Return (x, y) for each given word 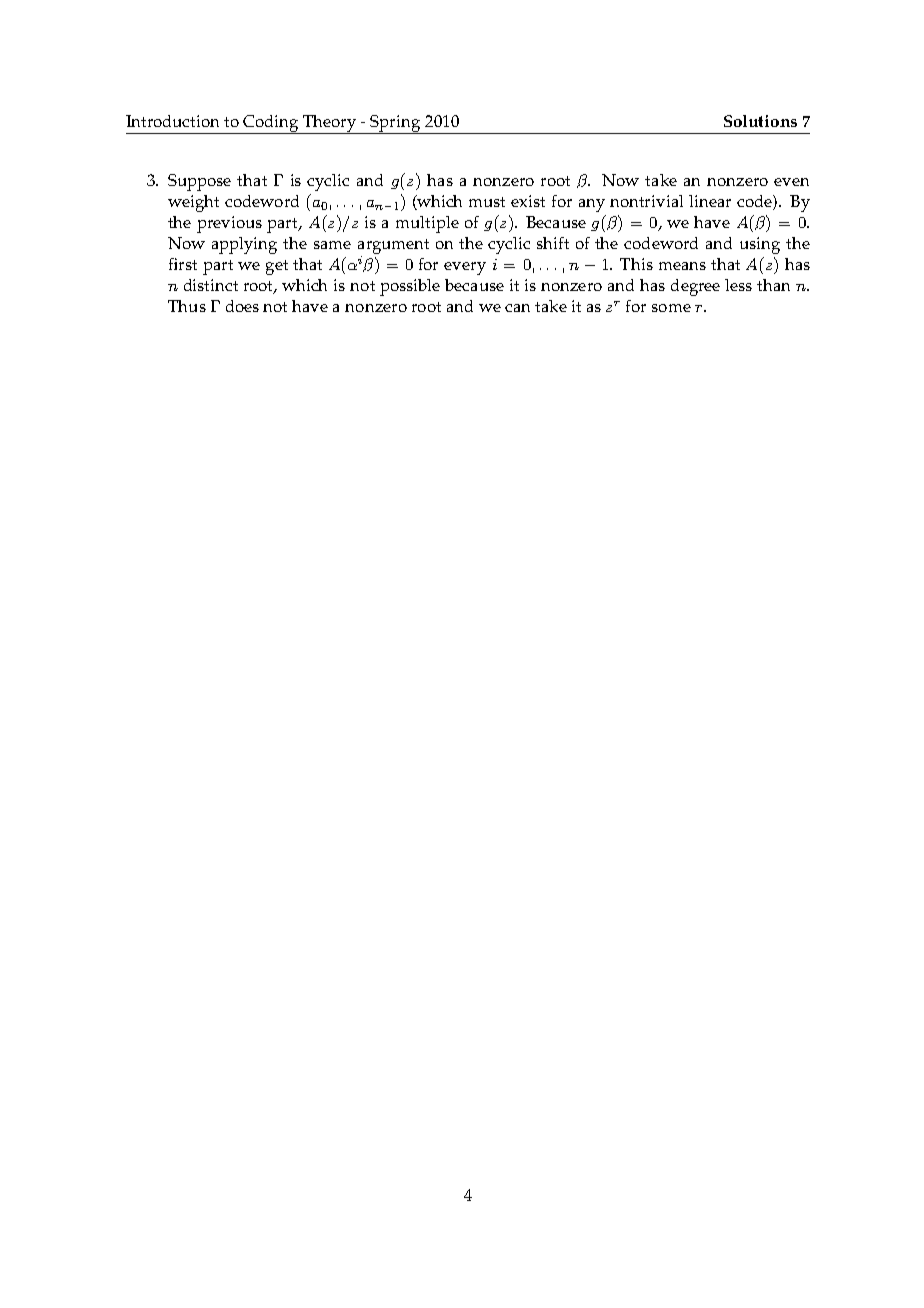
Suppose (199, 182)
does (242, 306)
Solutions (760, 121)
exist (528, 201)
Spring (396, 124)
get (277, 267)
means (682, 266)
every (465, 268)
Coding (271, 124)
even (791, 182)
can (517, 308)
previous (229, 224)
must (487, 202)
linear (710, 201)
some (671, 308)
